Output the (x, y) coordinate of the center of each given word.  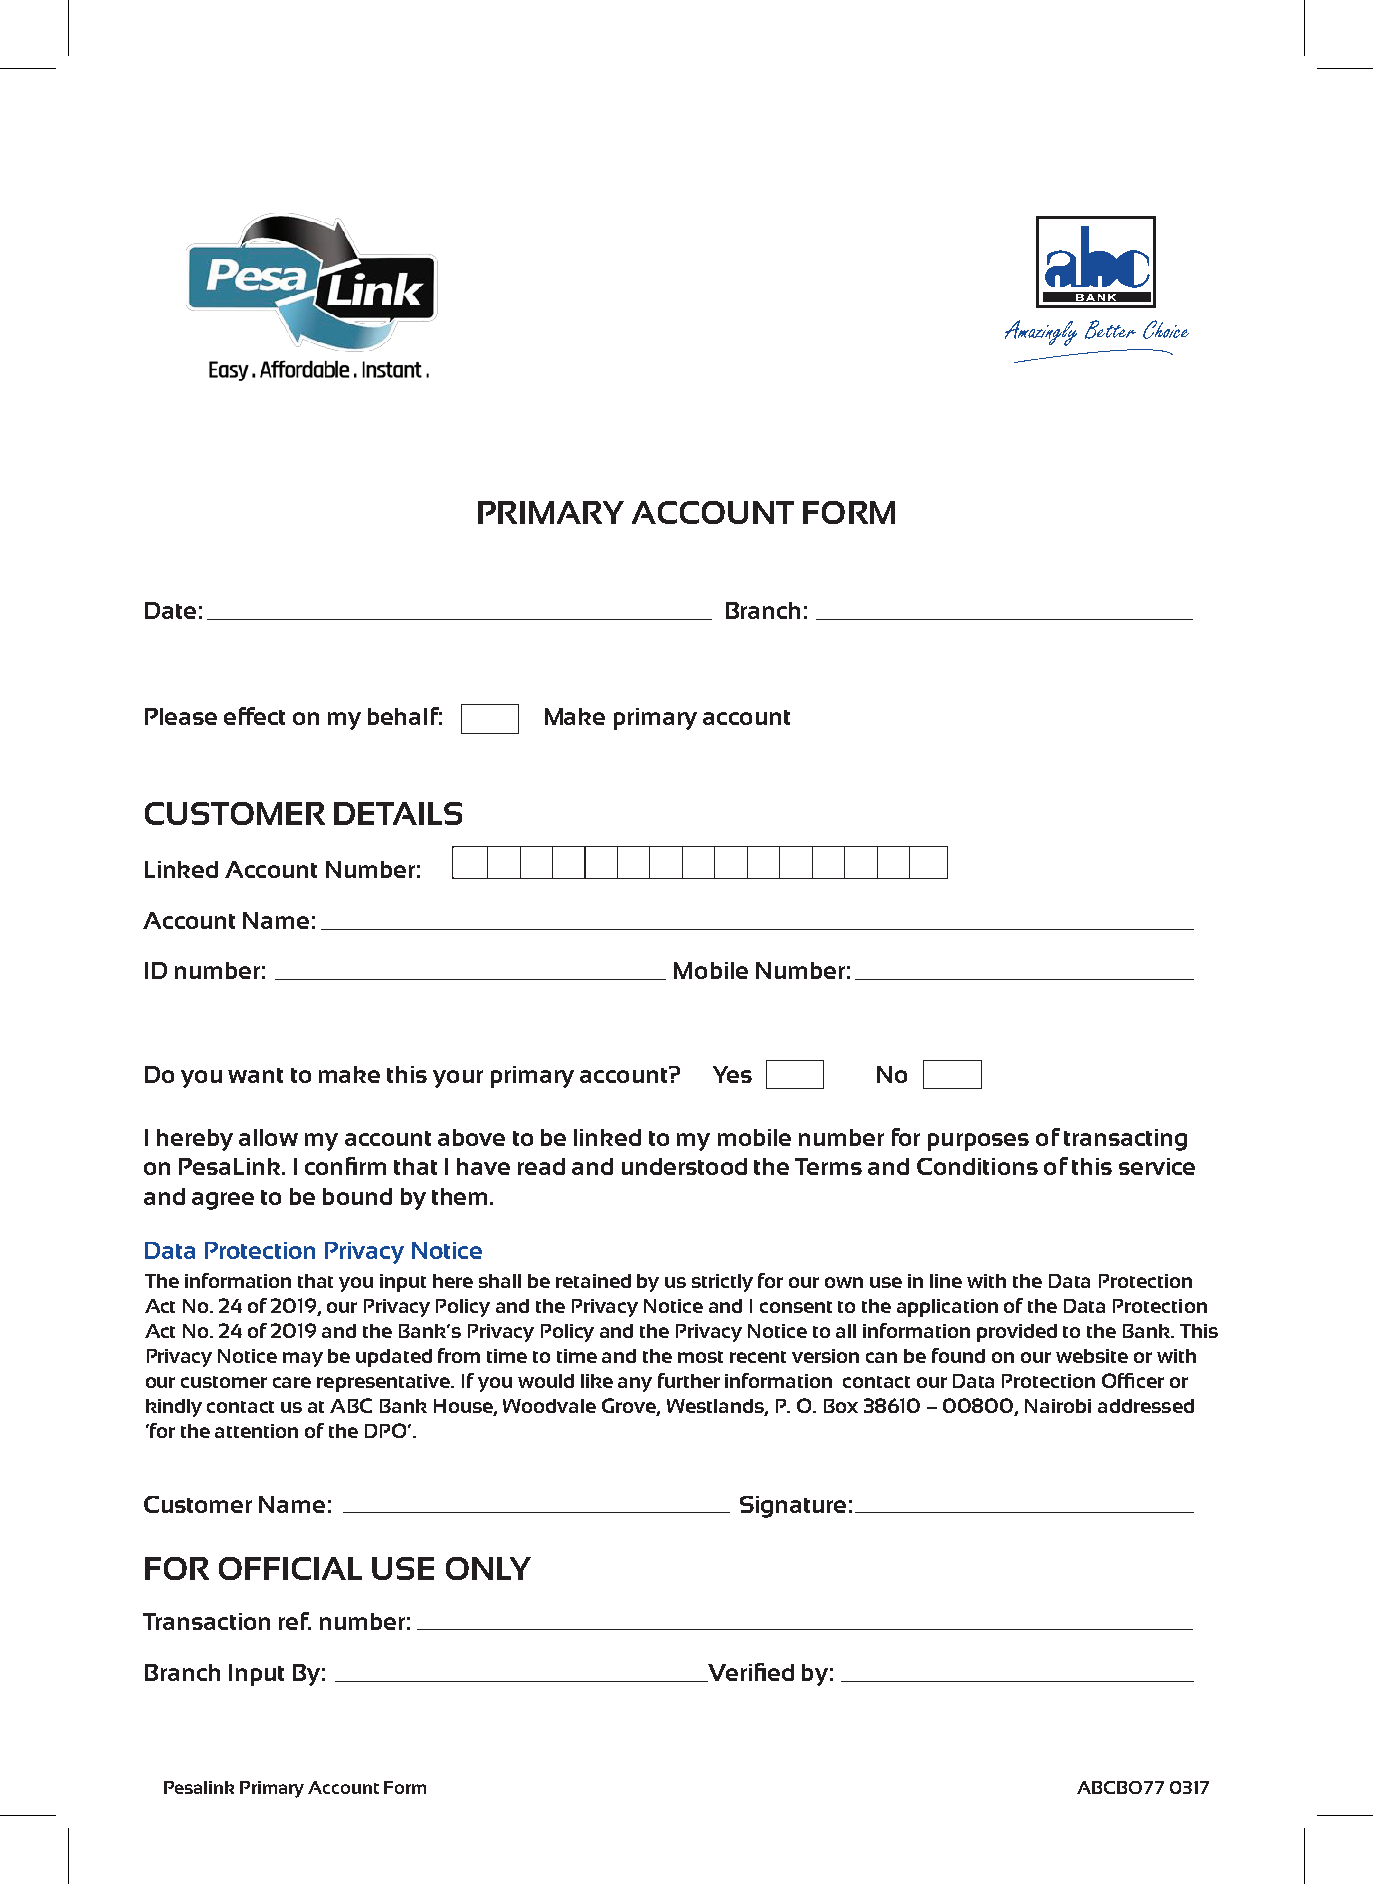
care (292, 1382)
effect (254, 716)
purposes (978, 1142)
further (689, 1380)
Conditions (977, 1166)
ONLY (488, 1568)
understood (684, 1166)
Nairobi (1058, 1406)
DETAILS (398, 813)
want (255, 1075)
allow (268, 1137)
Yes (732, 1074)
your (458, 1079)
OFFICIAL (290, 1568)
